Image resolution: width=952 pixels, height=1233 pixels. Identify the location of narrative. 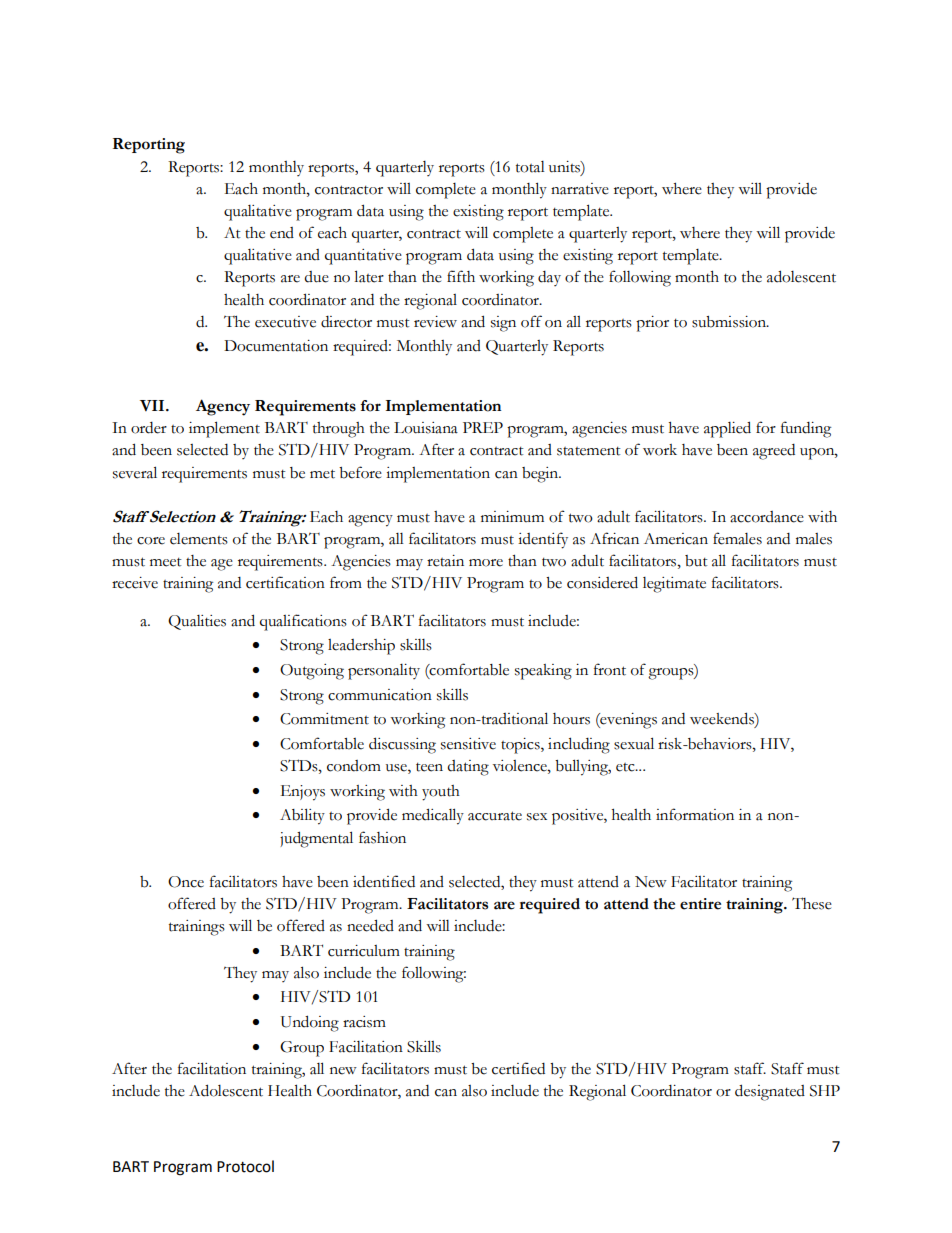
(580, 189).
